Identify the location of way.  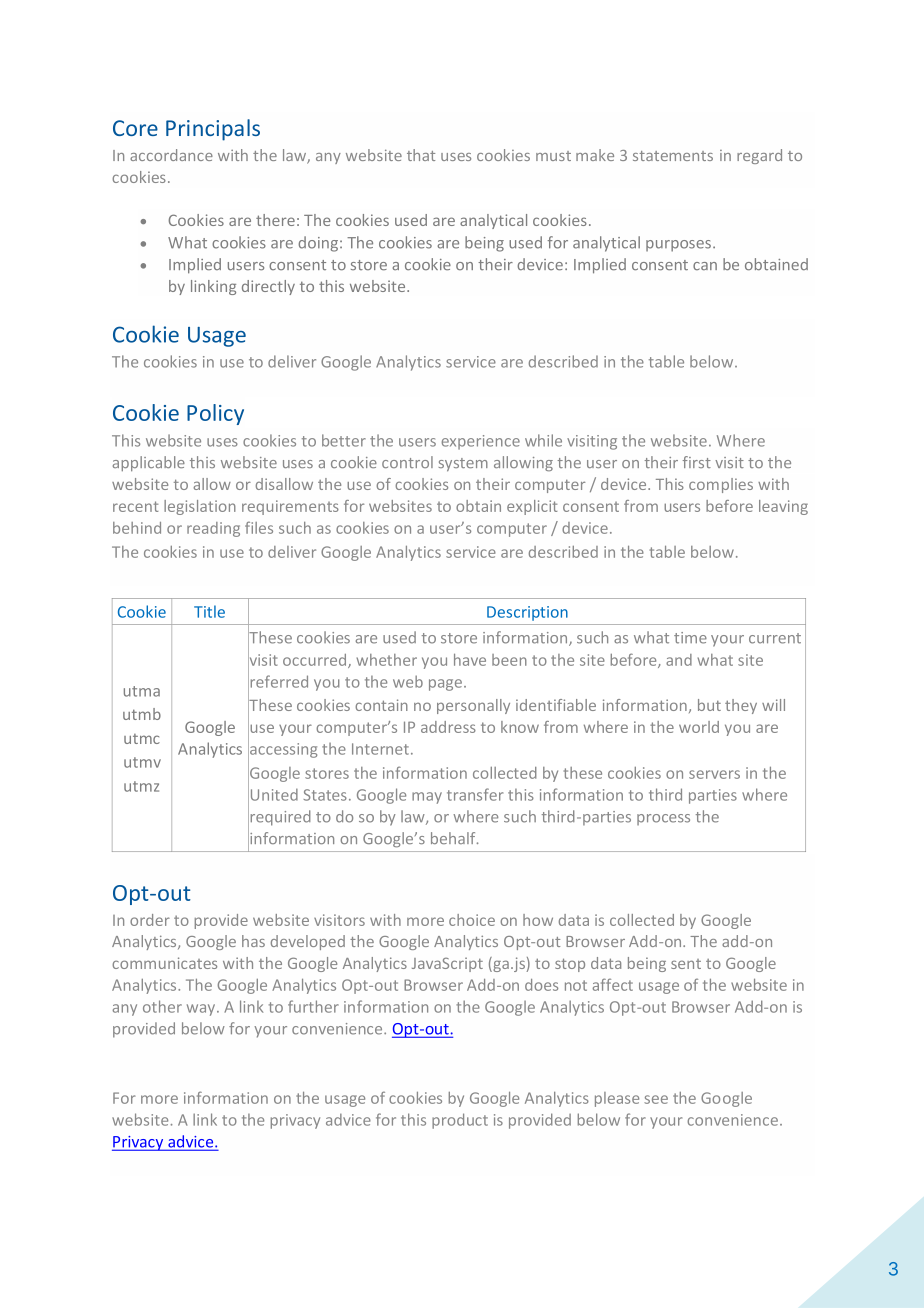
(202, 1010).
